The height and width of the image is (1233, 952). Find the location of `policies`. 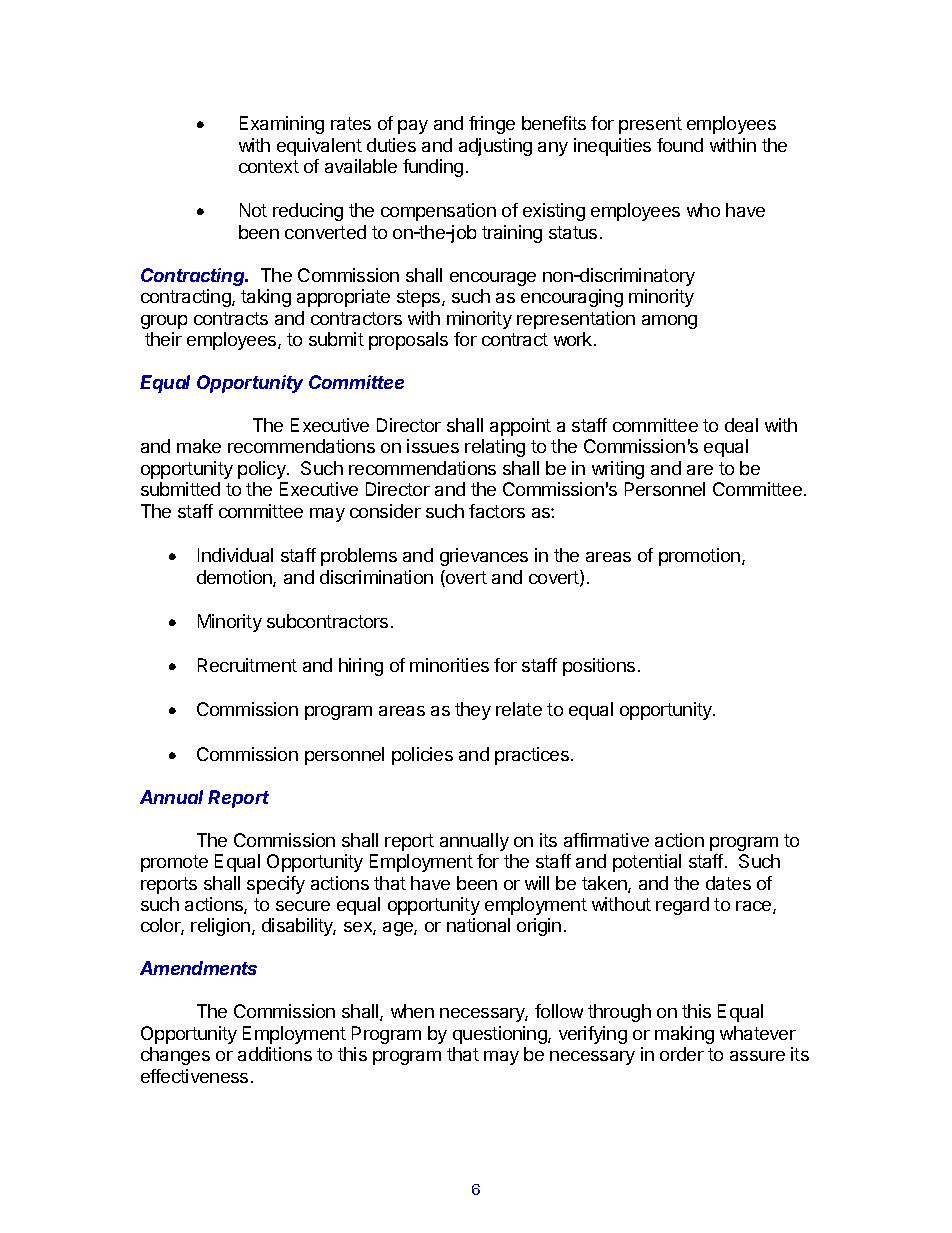

policies is located at coordinates (422, 756).
